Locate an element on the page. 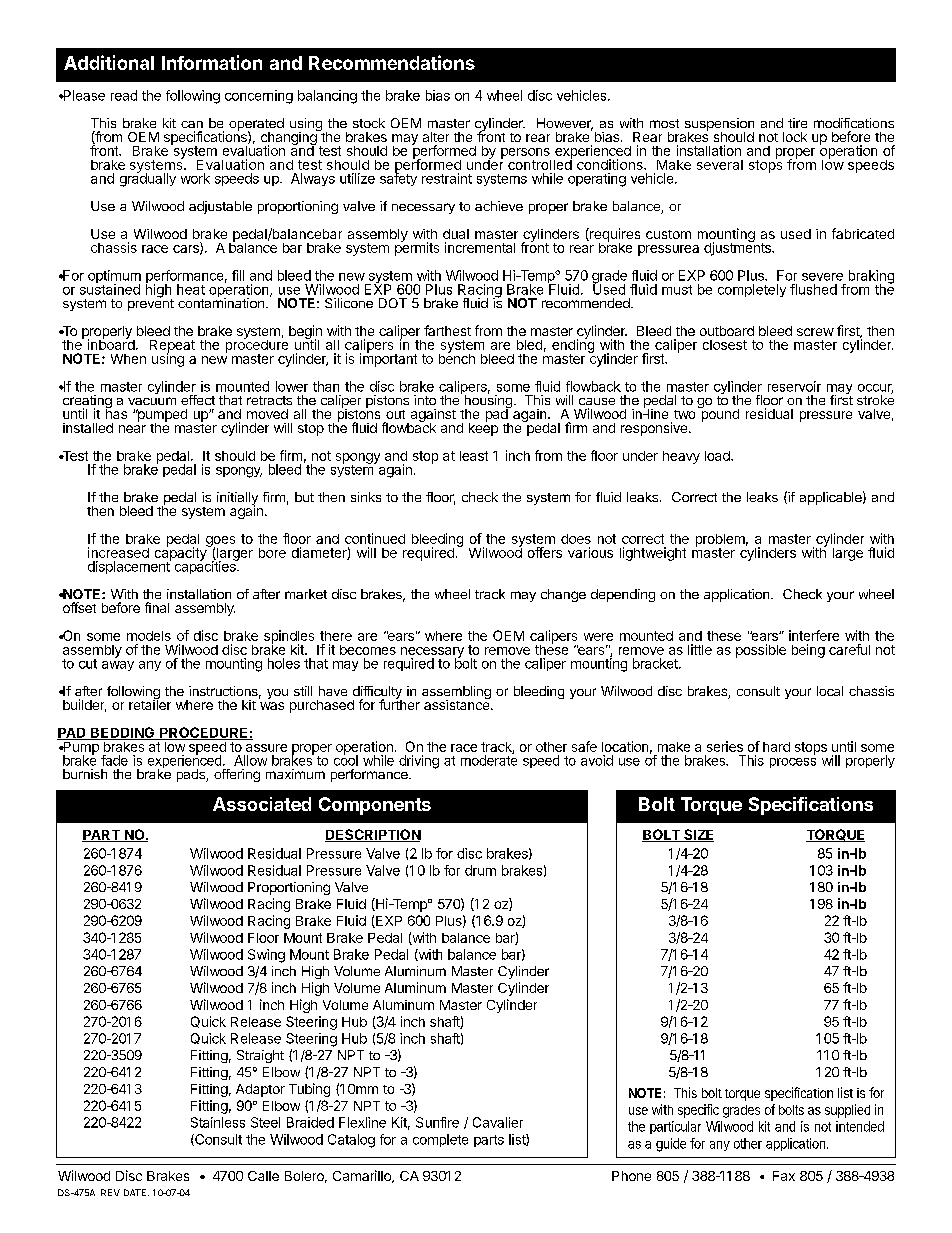 Image resolution: width=952 pixels, height=1233 pixels. final is located at coordinates (157, 607).
